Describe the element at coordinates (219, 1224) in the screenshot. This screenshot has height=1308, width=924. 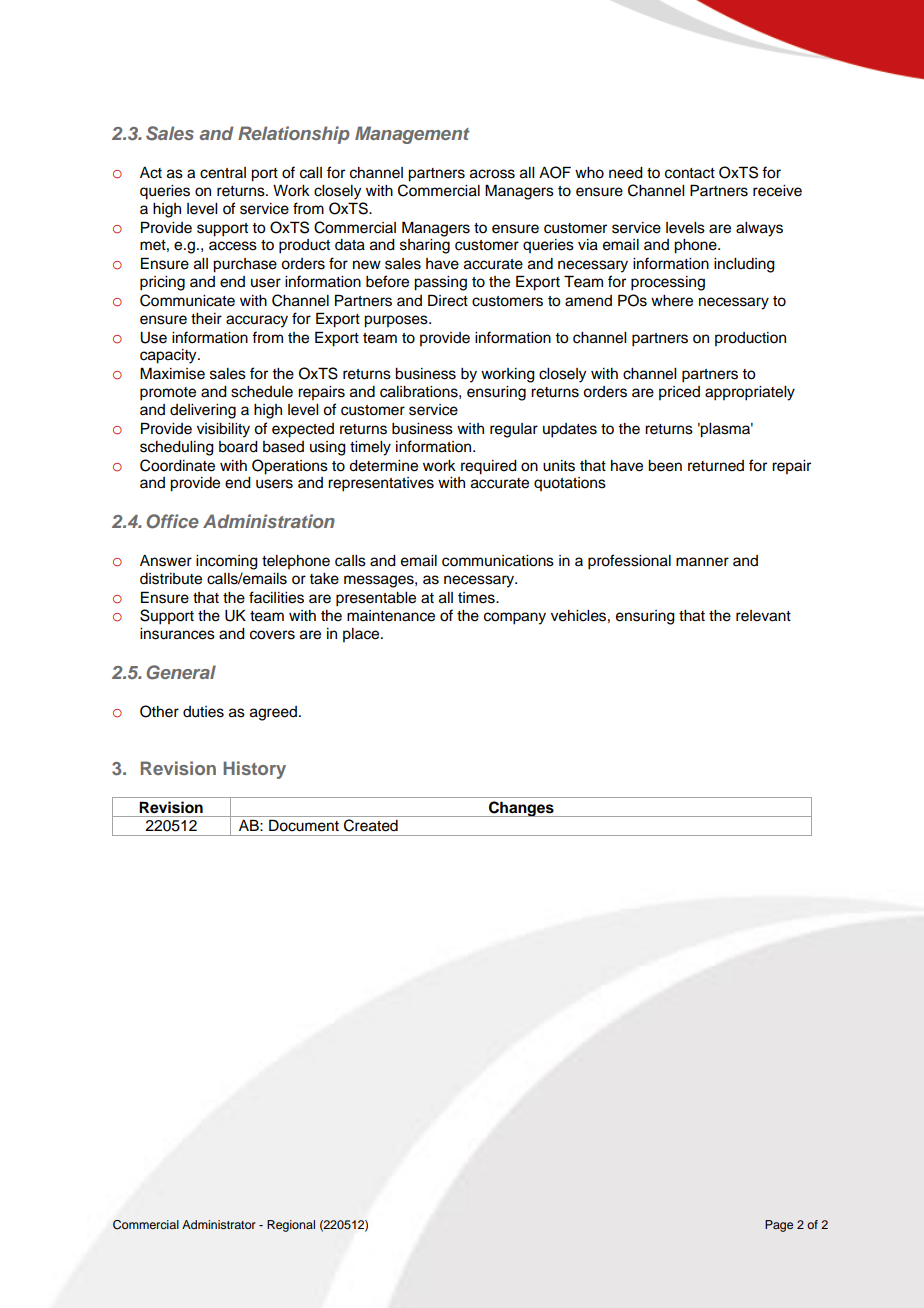
I see `Administrator` at that location.
